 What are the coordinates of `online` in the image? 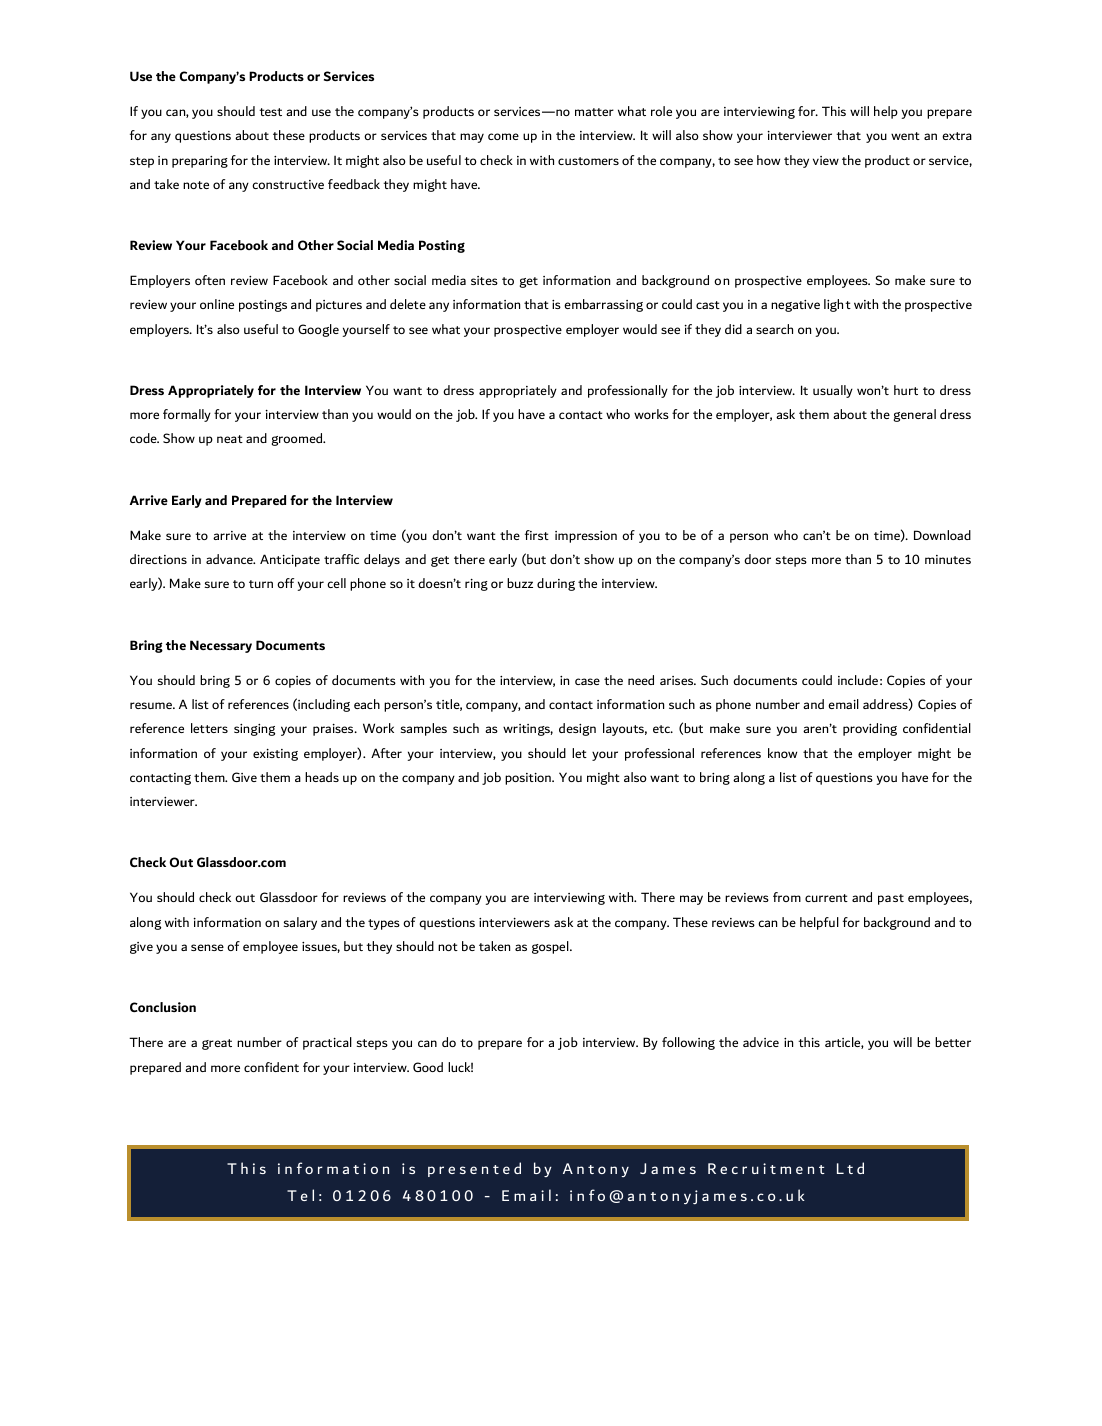 It's located at (217, 304).
